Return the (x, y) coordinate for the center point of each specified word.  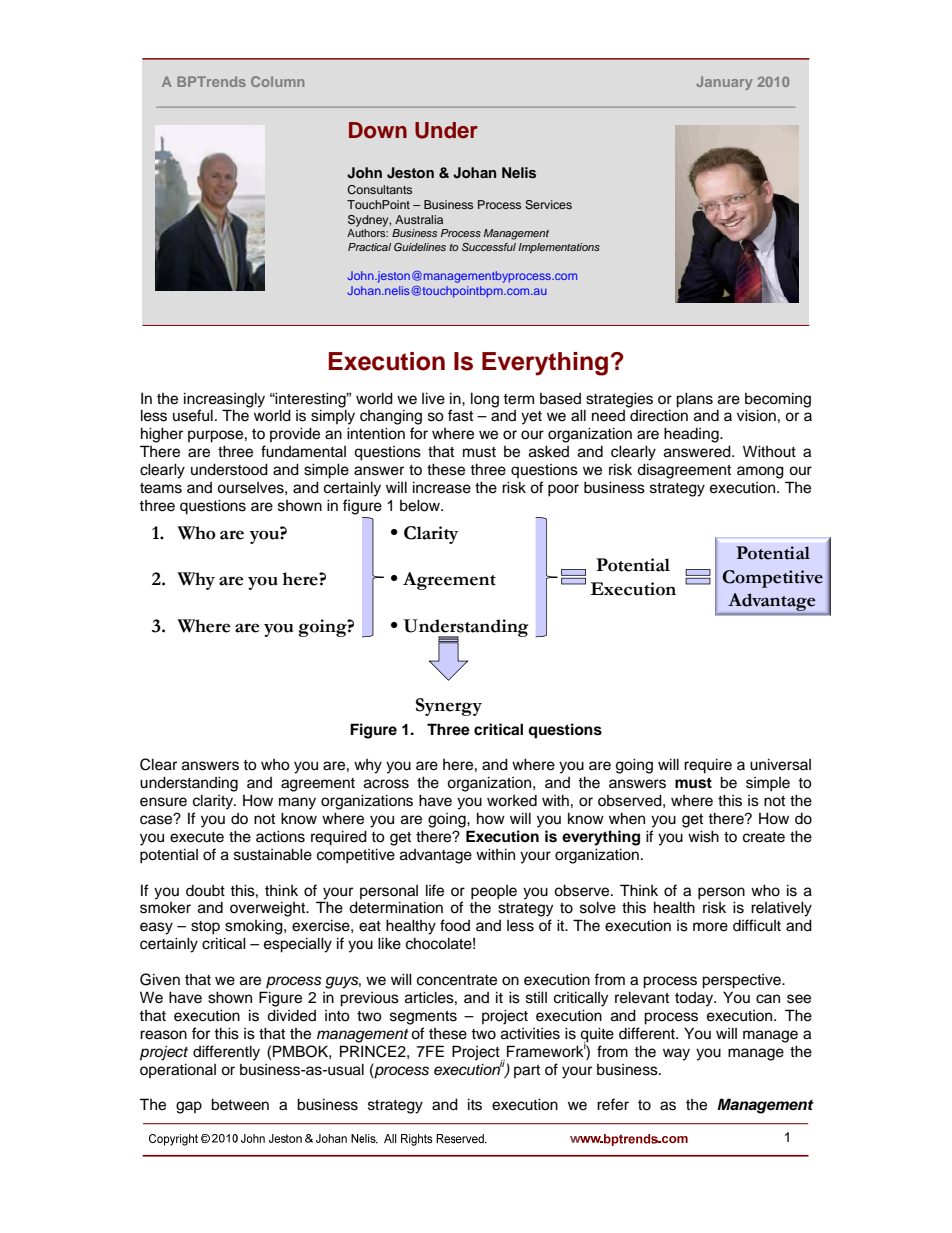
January (724, 83)
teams (161, 488)
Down (378, 130)
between (240, 1104)
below (421, 505)
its (475, 1104)
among (760, 472)
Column (277, 81)
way (676, 1054)
